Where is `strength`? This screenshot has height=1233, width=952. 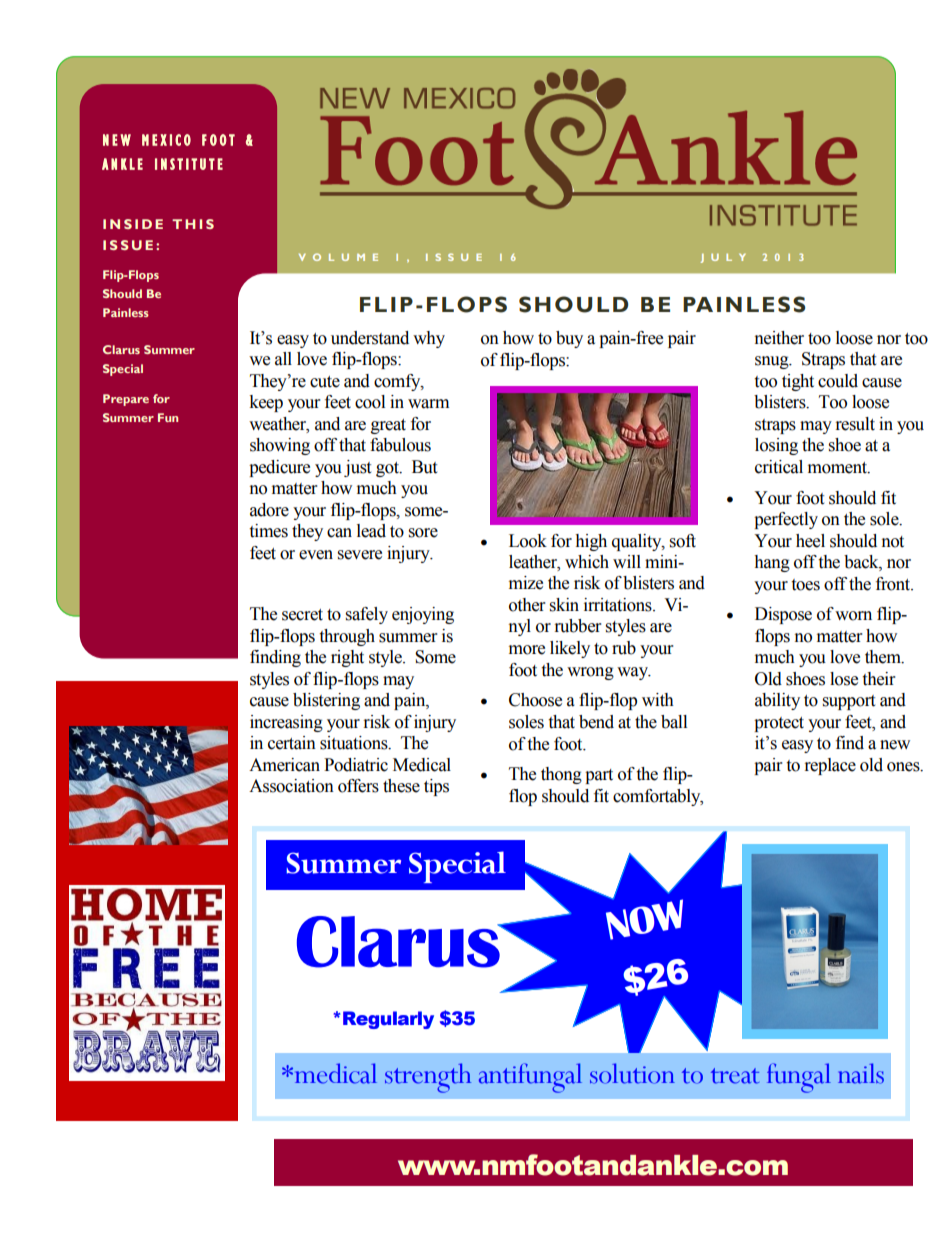 strength is located at coordinates (428, 1078).
